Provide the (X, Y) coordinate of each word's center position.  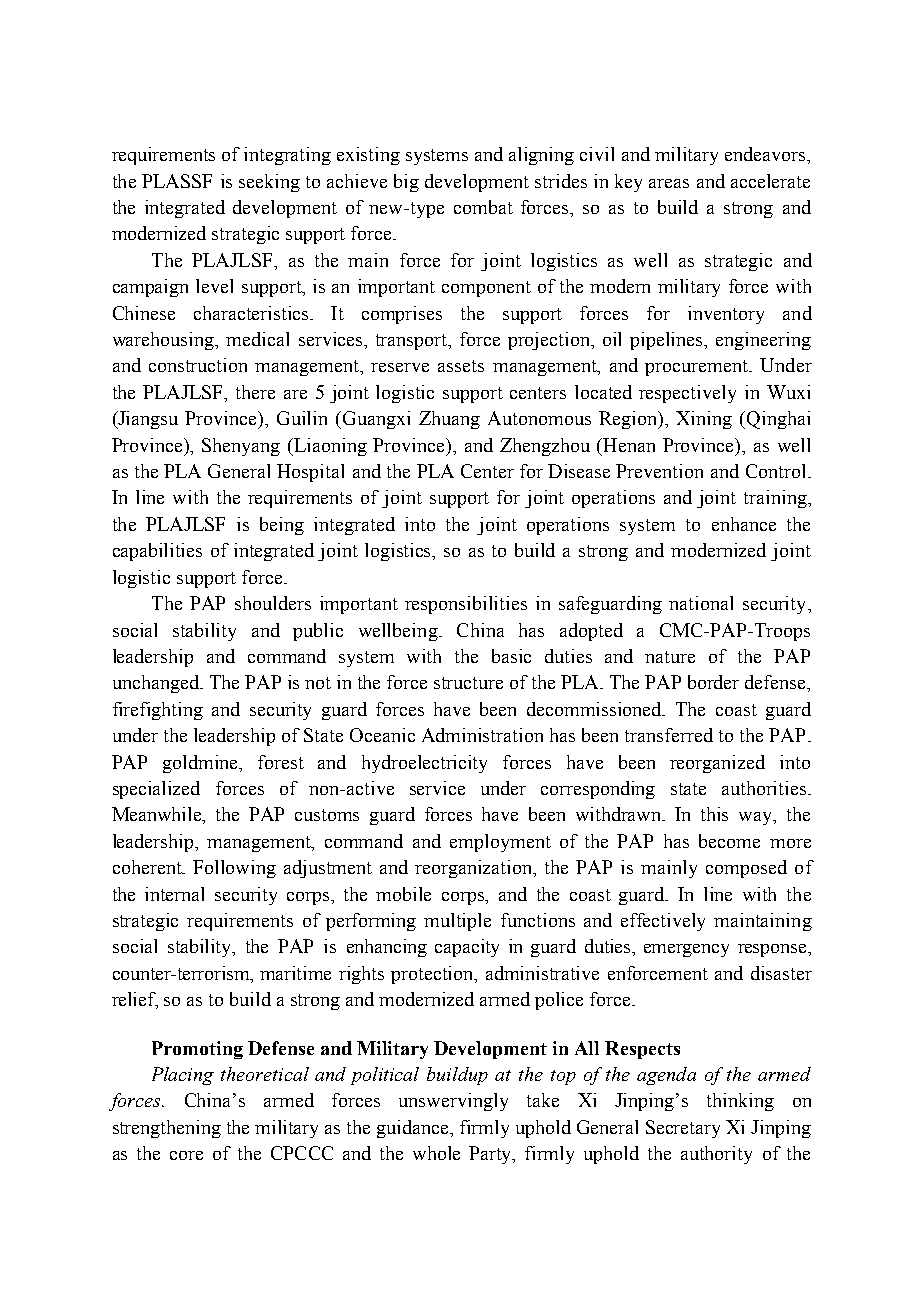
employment (500, 843)
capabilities (157, 552)
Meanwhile (158, 815)
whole (436, 1153)
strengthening (167, 1129)
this (714, 814)
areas (669, 183)
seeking (269, 183)
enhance (744, 524)
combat (483, 207)
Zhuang (449, 420)
